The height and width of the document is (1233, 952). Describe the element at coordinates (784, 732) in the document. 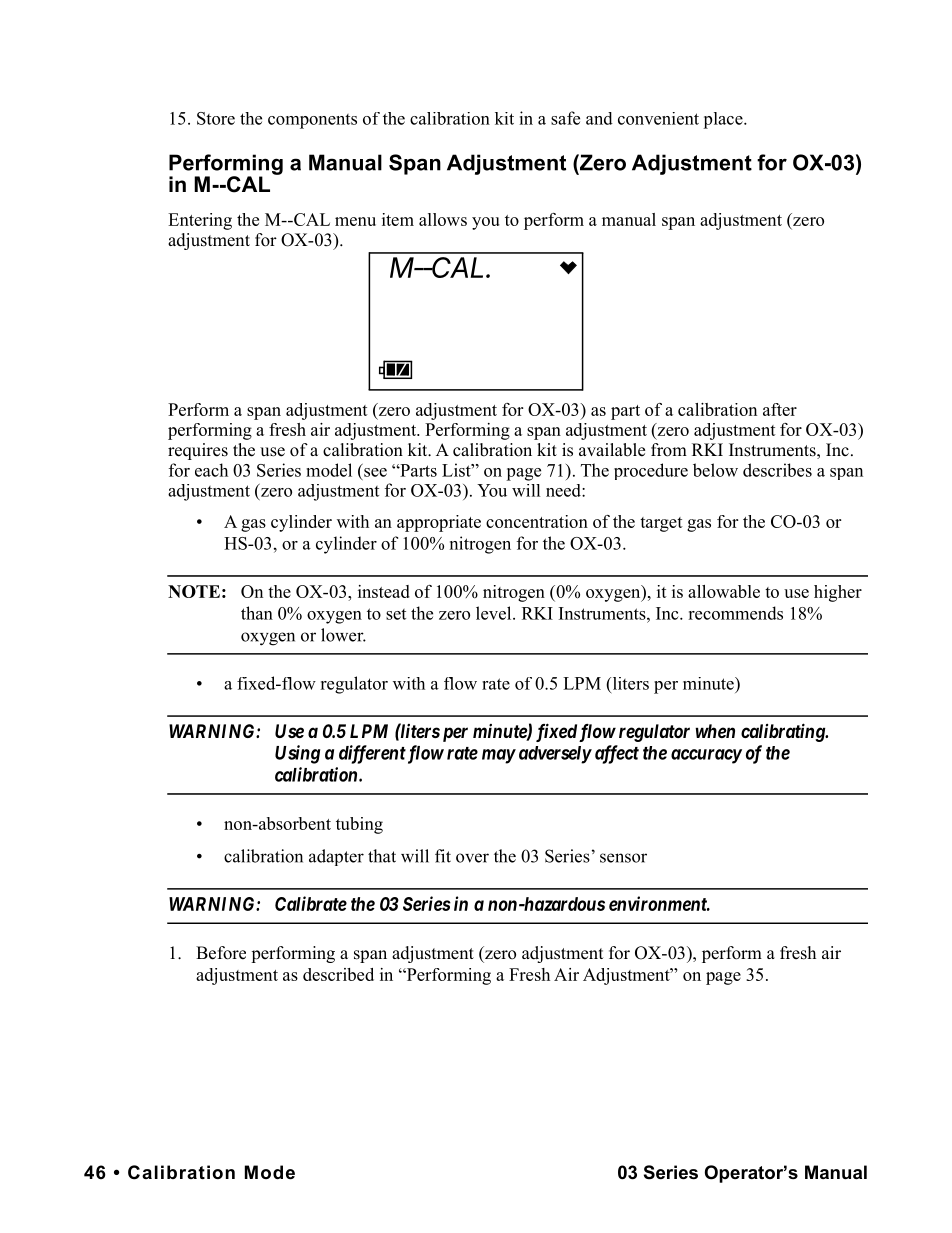

I see `calibrating` at that location.
